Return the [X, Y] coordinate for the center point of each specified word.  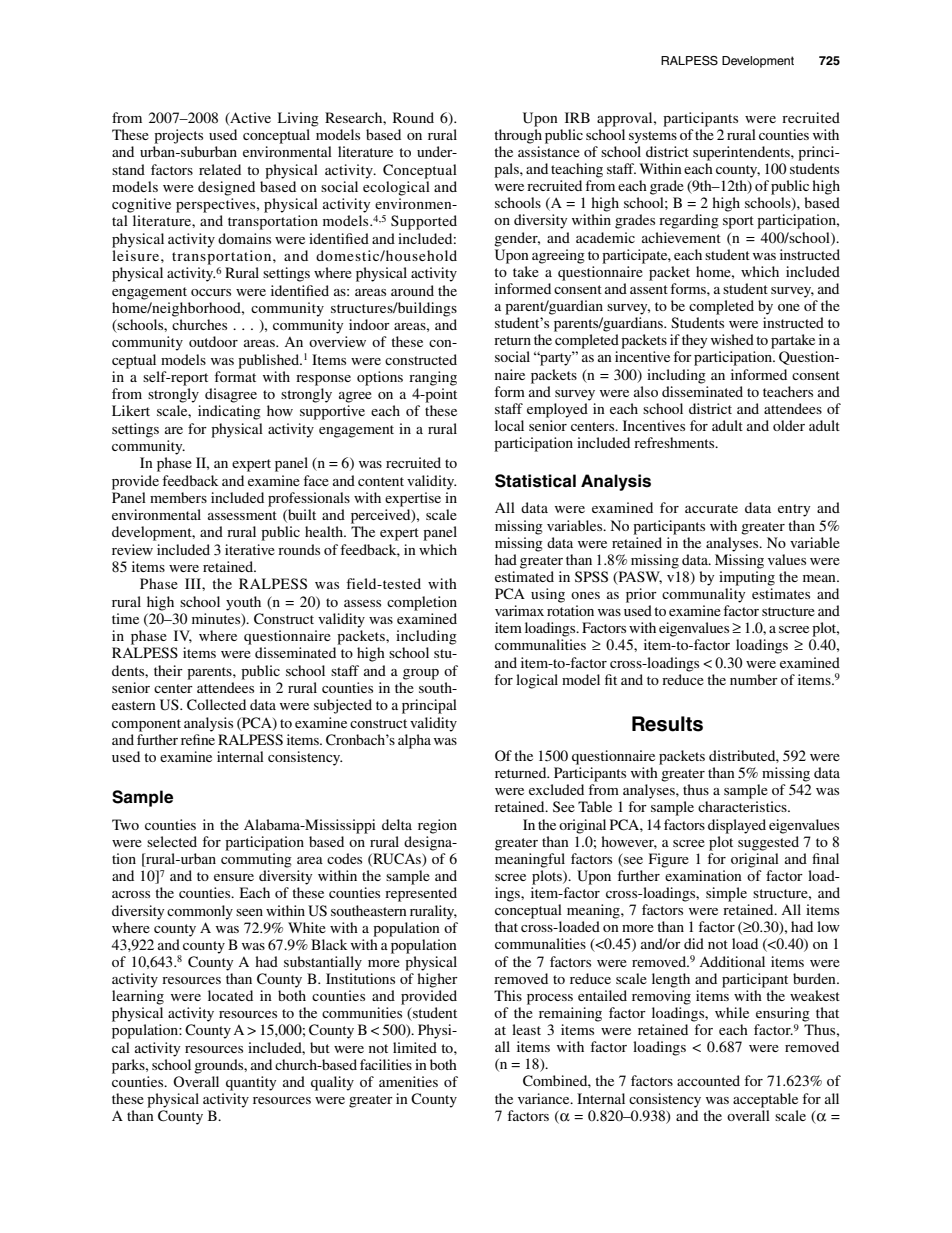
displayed [737, 826]
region [437, 826]
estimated [524, 576]
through [518, 136]
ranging [433, 378]
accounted [708, 1080]
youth [243, 603]
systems [653, 137]
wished [732, 339]
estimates [781, 593]
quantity [251, 1083]
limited [415, 1047]
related [220, 169]
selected [172, 841]
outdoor [213, 341]
